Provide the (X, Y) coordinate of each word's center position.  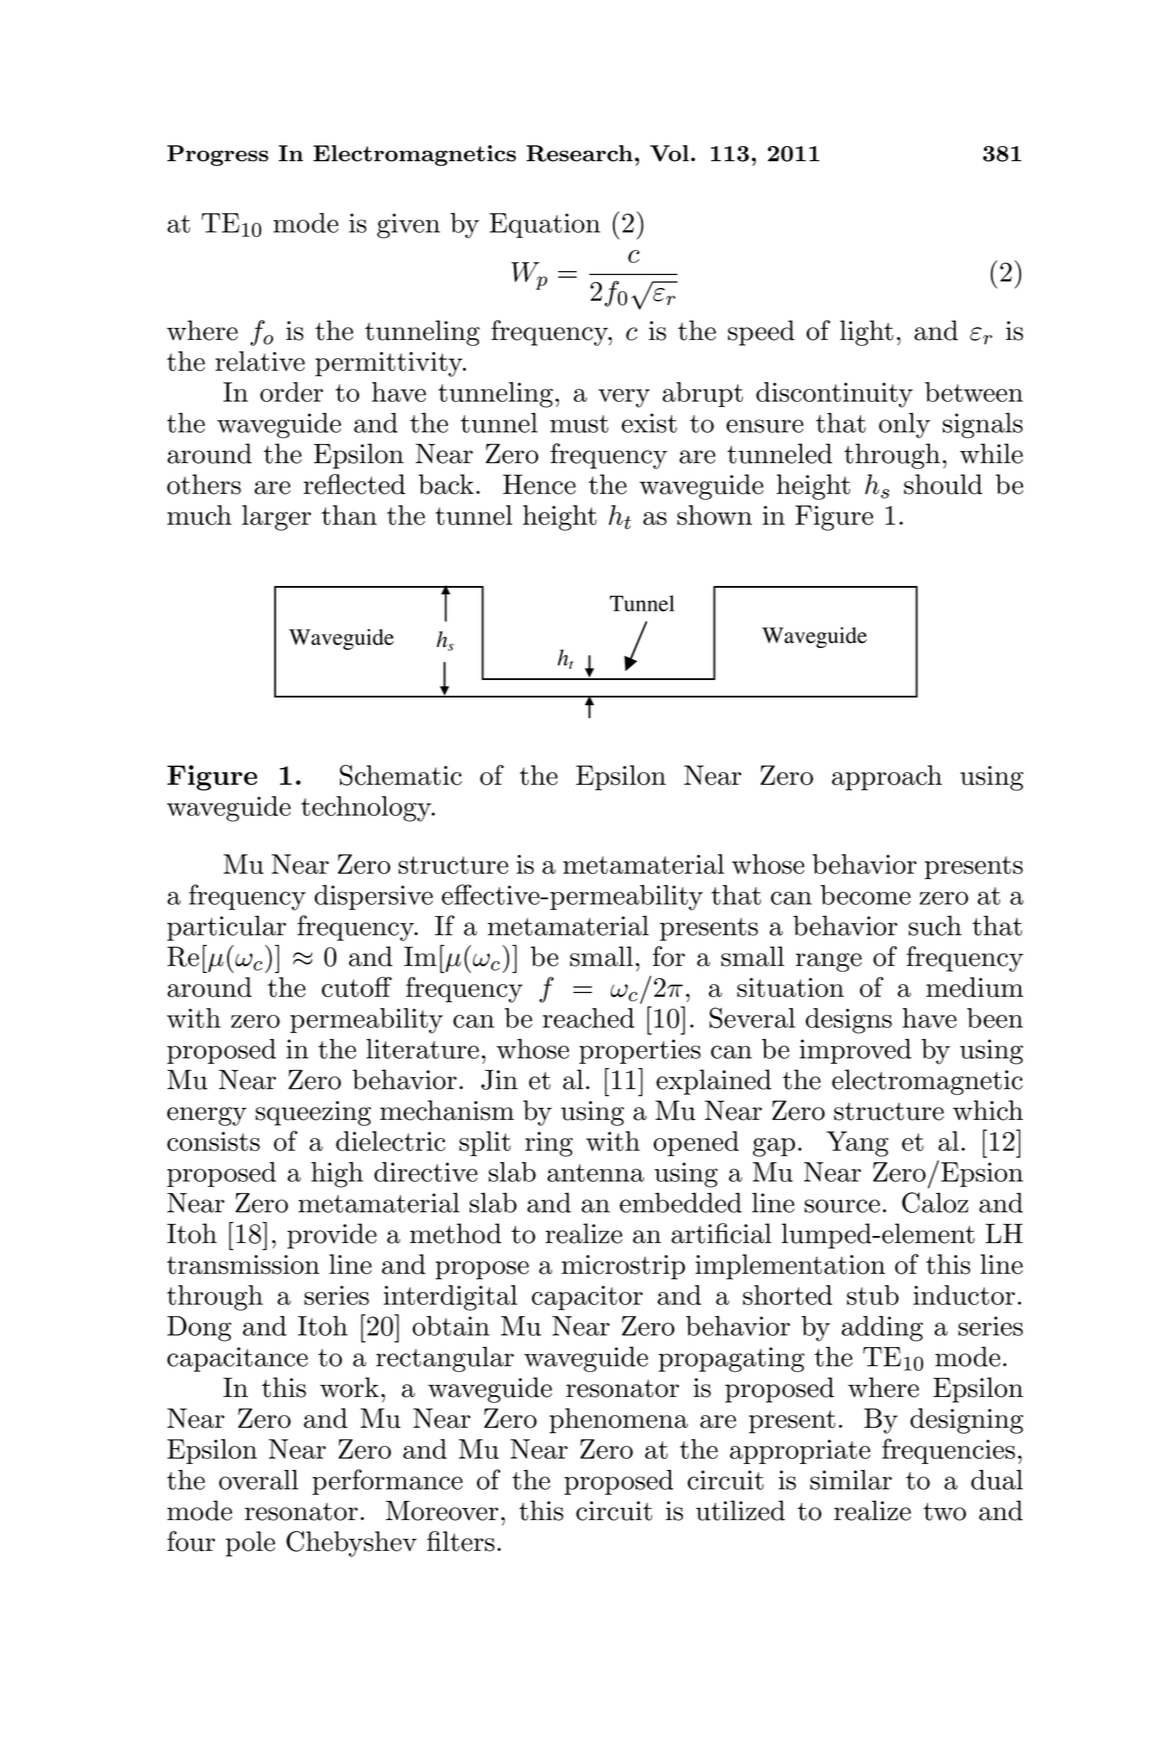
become (865, 895)
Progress (217, 155)
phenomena (618, 1421)
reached (588, 1018)
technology (367, 809)
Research (579, 153)
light (866, 333)
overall (258, 1480)
